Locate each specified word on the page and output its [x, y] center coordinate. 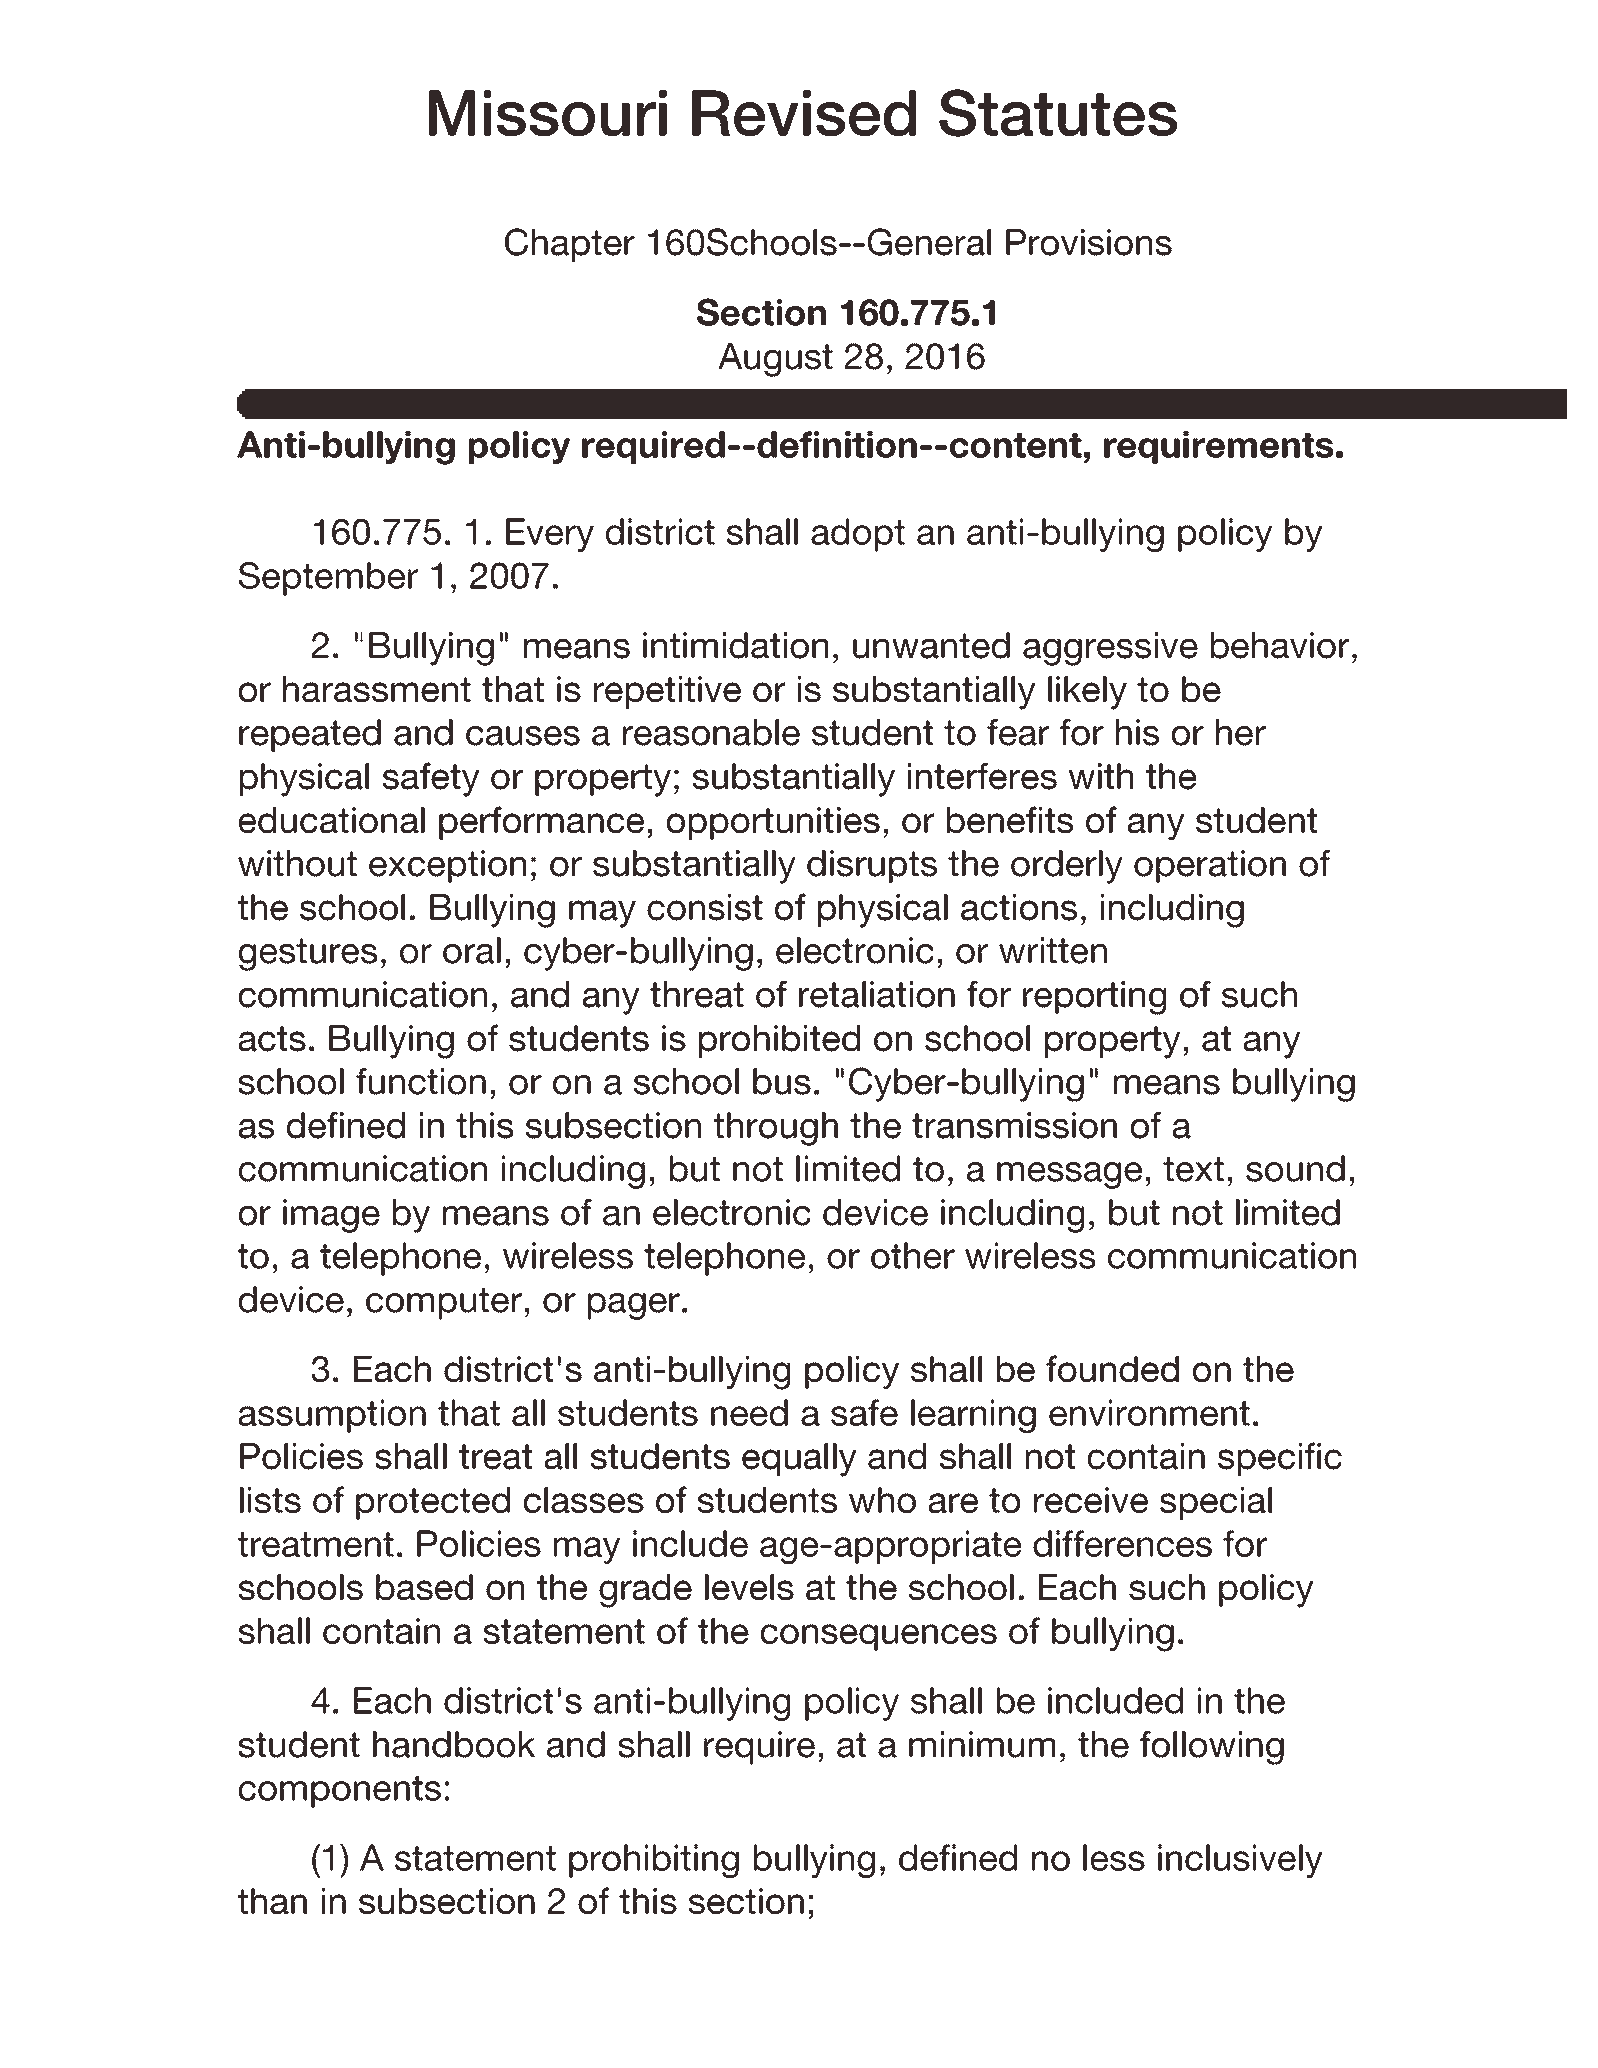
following [1212, 1748]
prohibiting [654, 1861]
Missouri [548, 113]
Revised [804, 113]
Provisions [1089, 242]
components [340, 1792]
